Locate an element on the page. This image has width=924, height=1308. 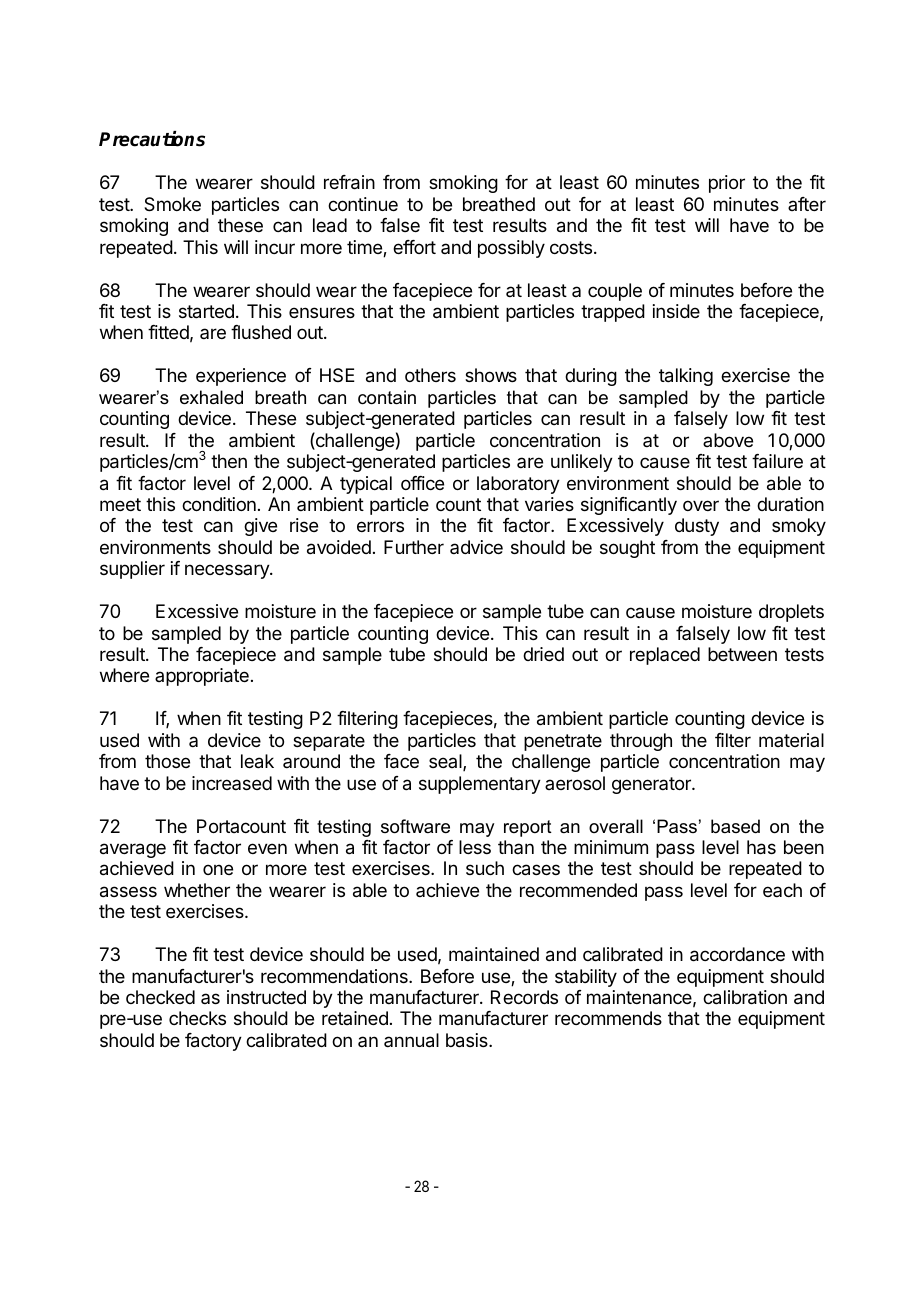
continue is located at coordinates (363, 204).
